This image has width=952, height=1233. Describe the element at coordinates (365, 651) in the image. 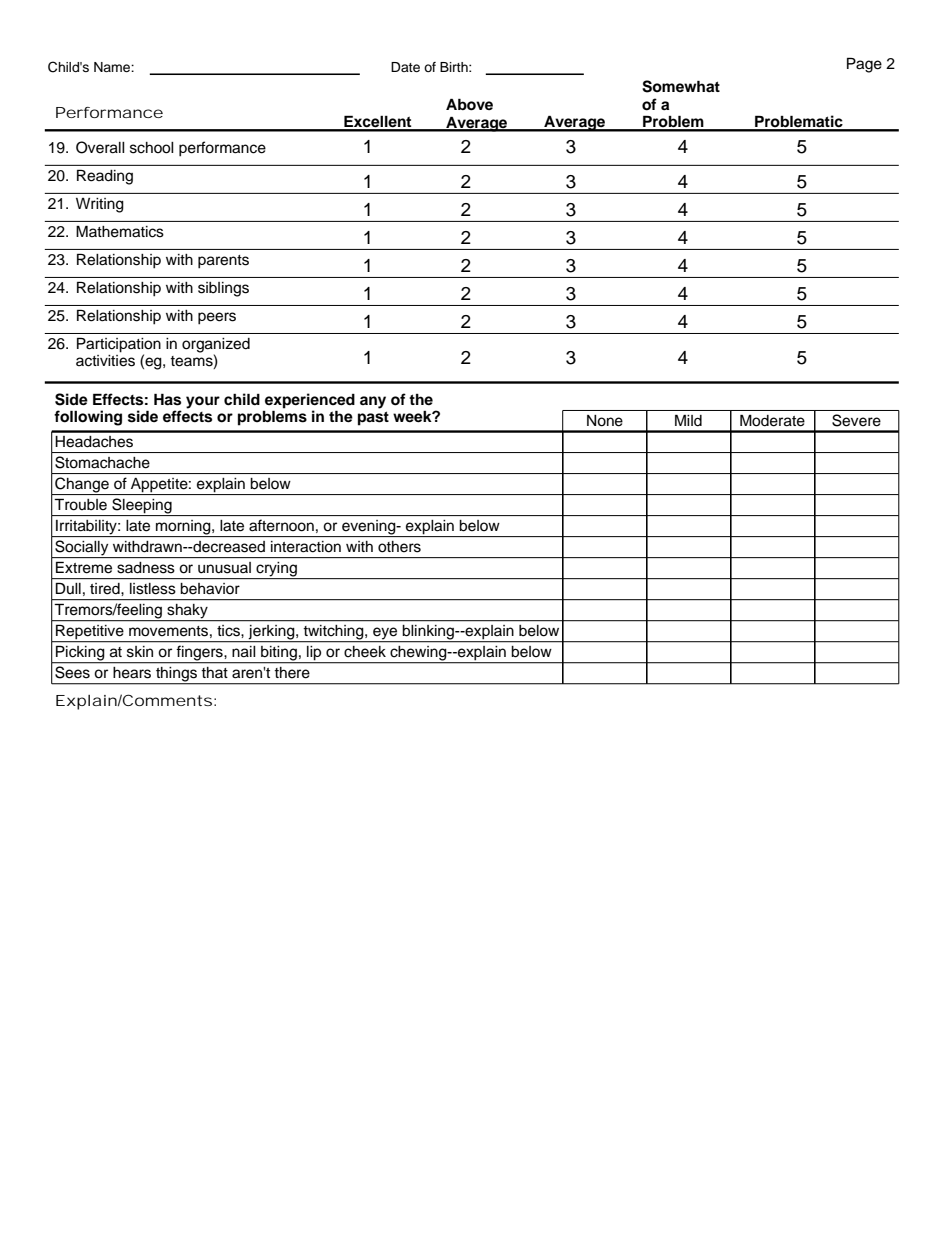

I see `cheek` at that location.
